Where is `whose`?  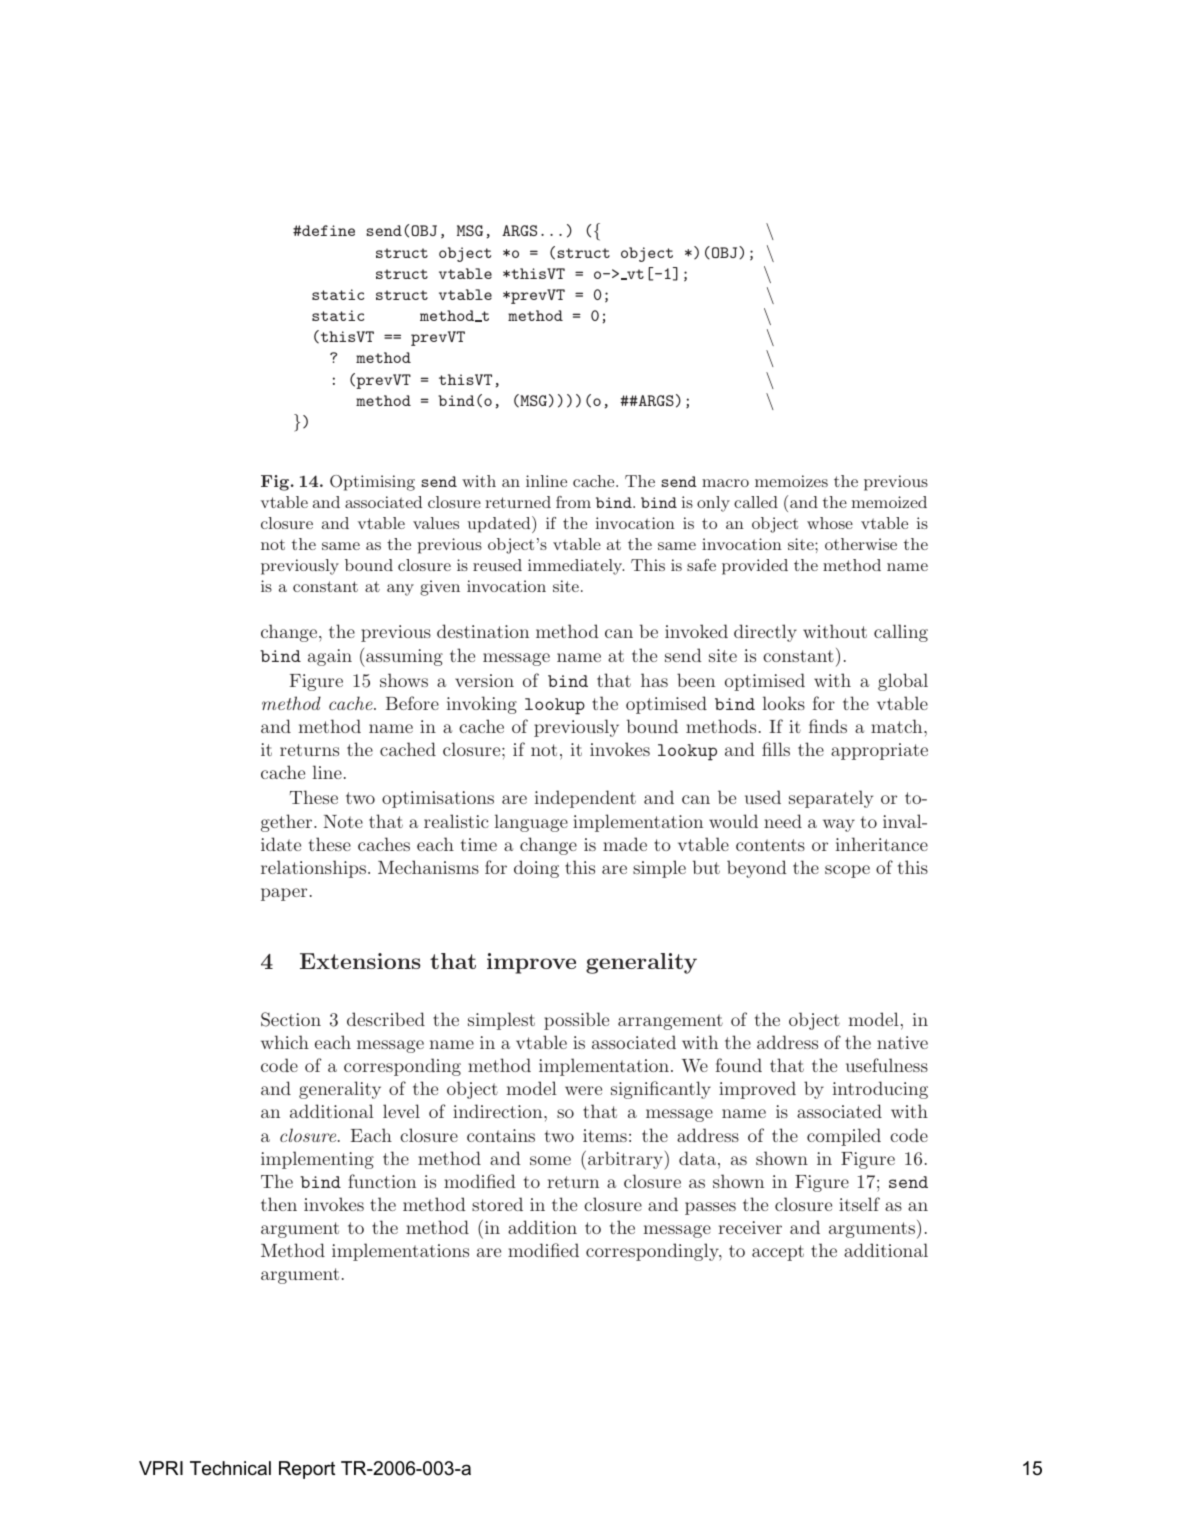
whose is located at coordinates (830, 523).
